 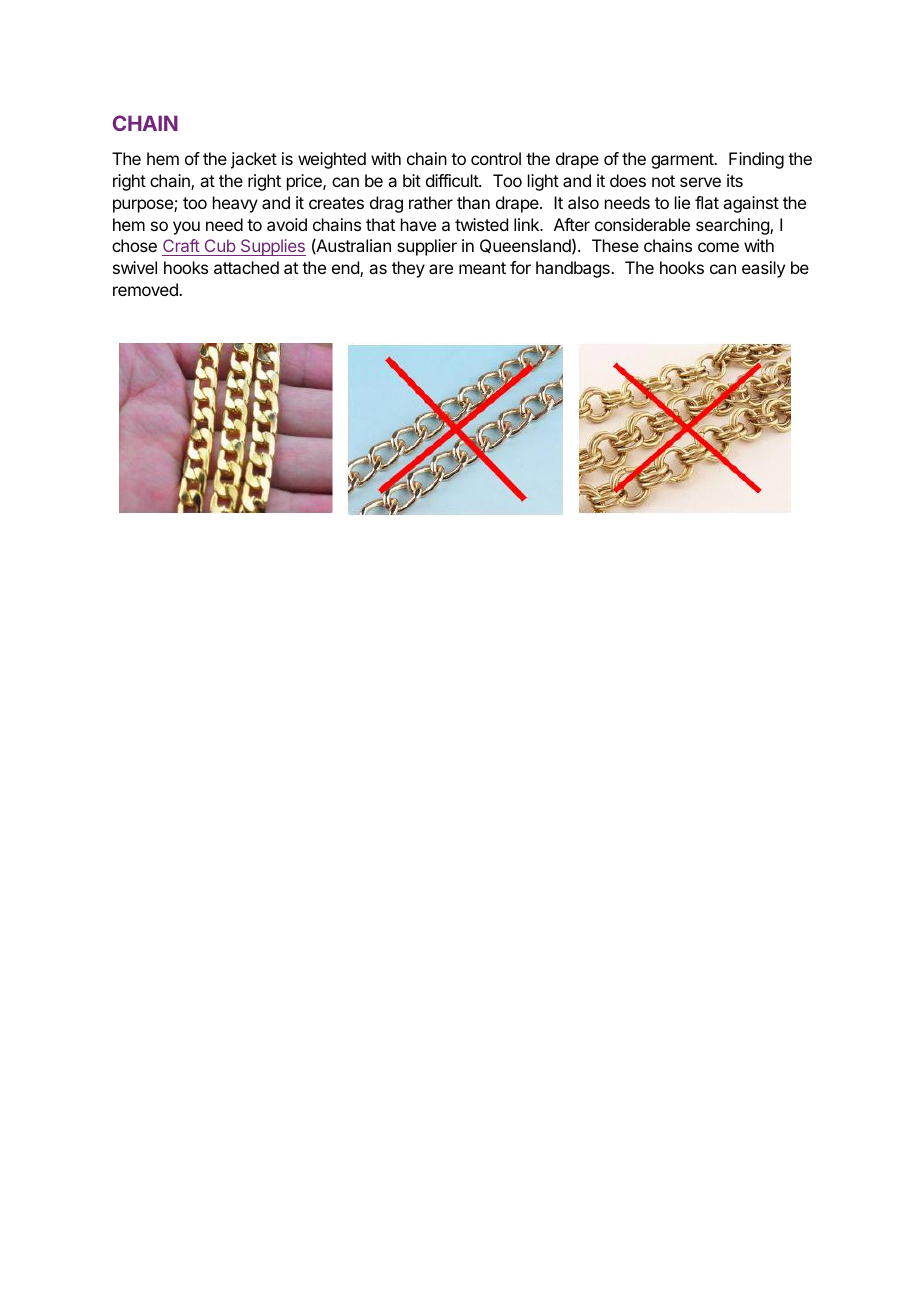 I want to click on you, so click(x=186, y=228).
